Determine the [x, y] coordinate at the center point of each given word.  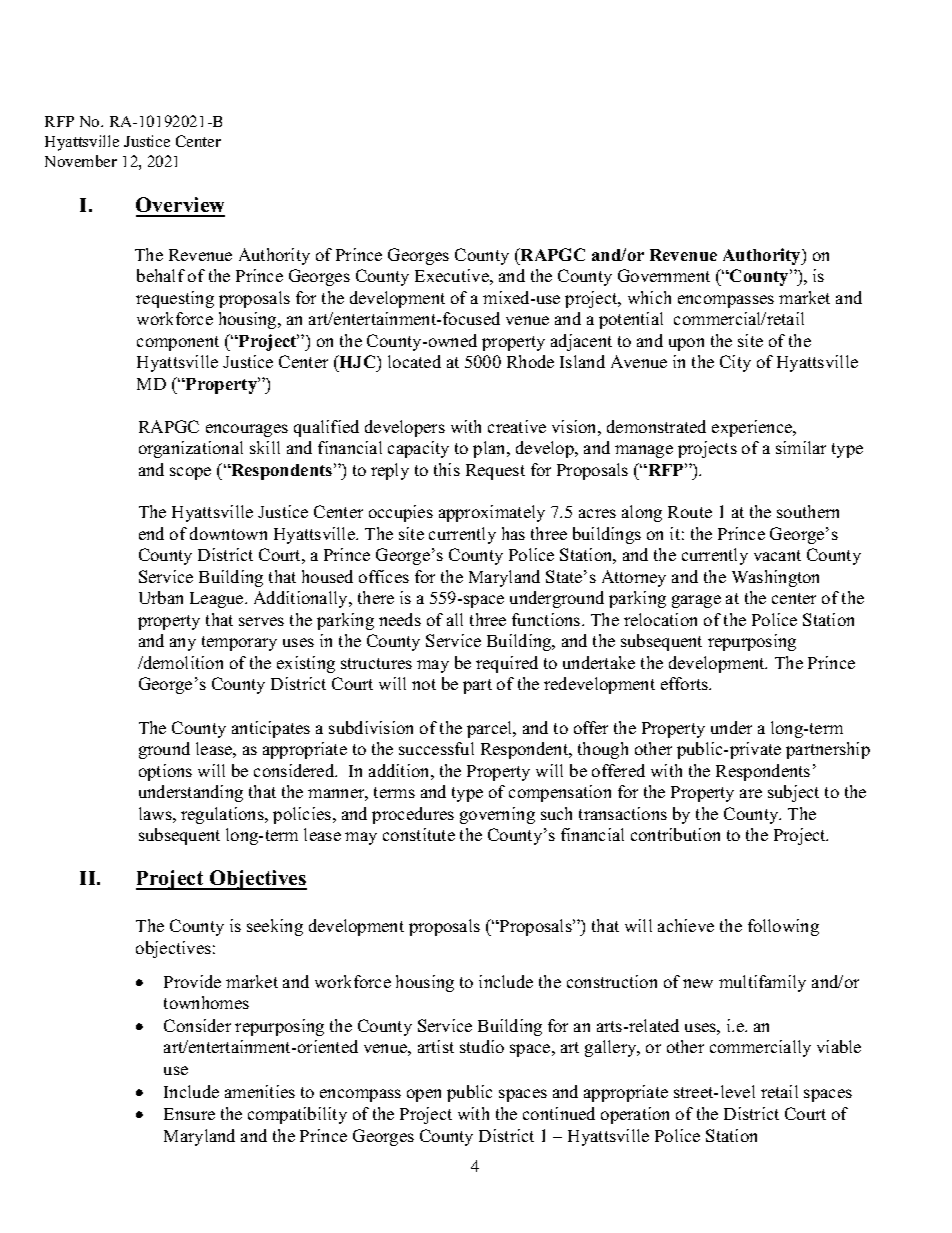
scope [190, 473]
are [751, 793]
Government [664, 275]
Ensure [189, 1114]
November [81, 161]
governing [497, 815]
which [649, 297]
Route [690, 512]
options [165, 772]
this [447, 469]
